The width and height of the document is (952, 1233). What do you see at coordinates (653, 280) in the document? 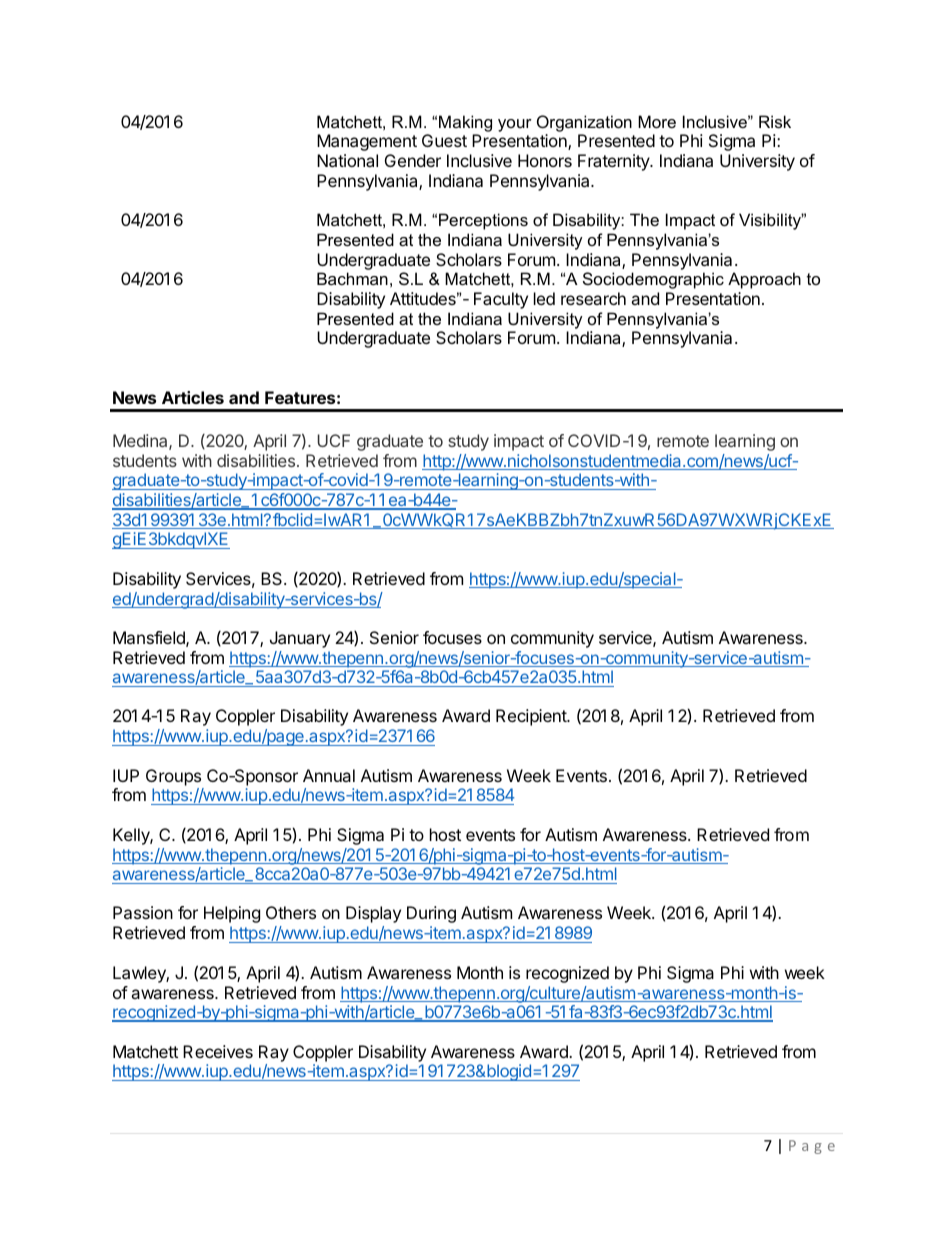
I see `Sociodemographic` at bounding box center [653, 280].
